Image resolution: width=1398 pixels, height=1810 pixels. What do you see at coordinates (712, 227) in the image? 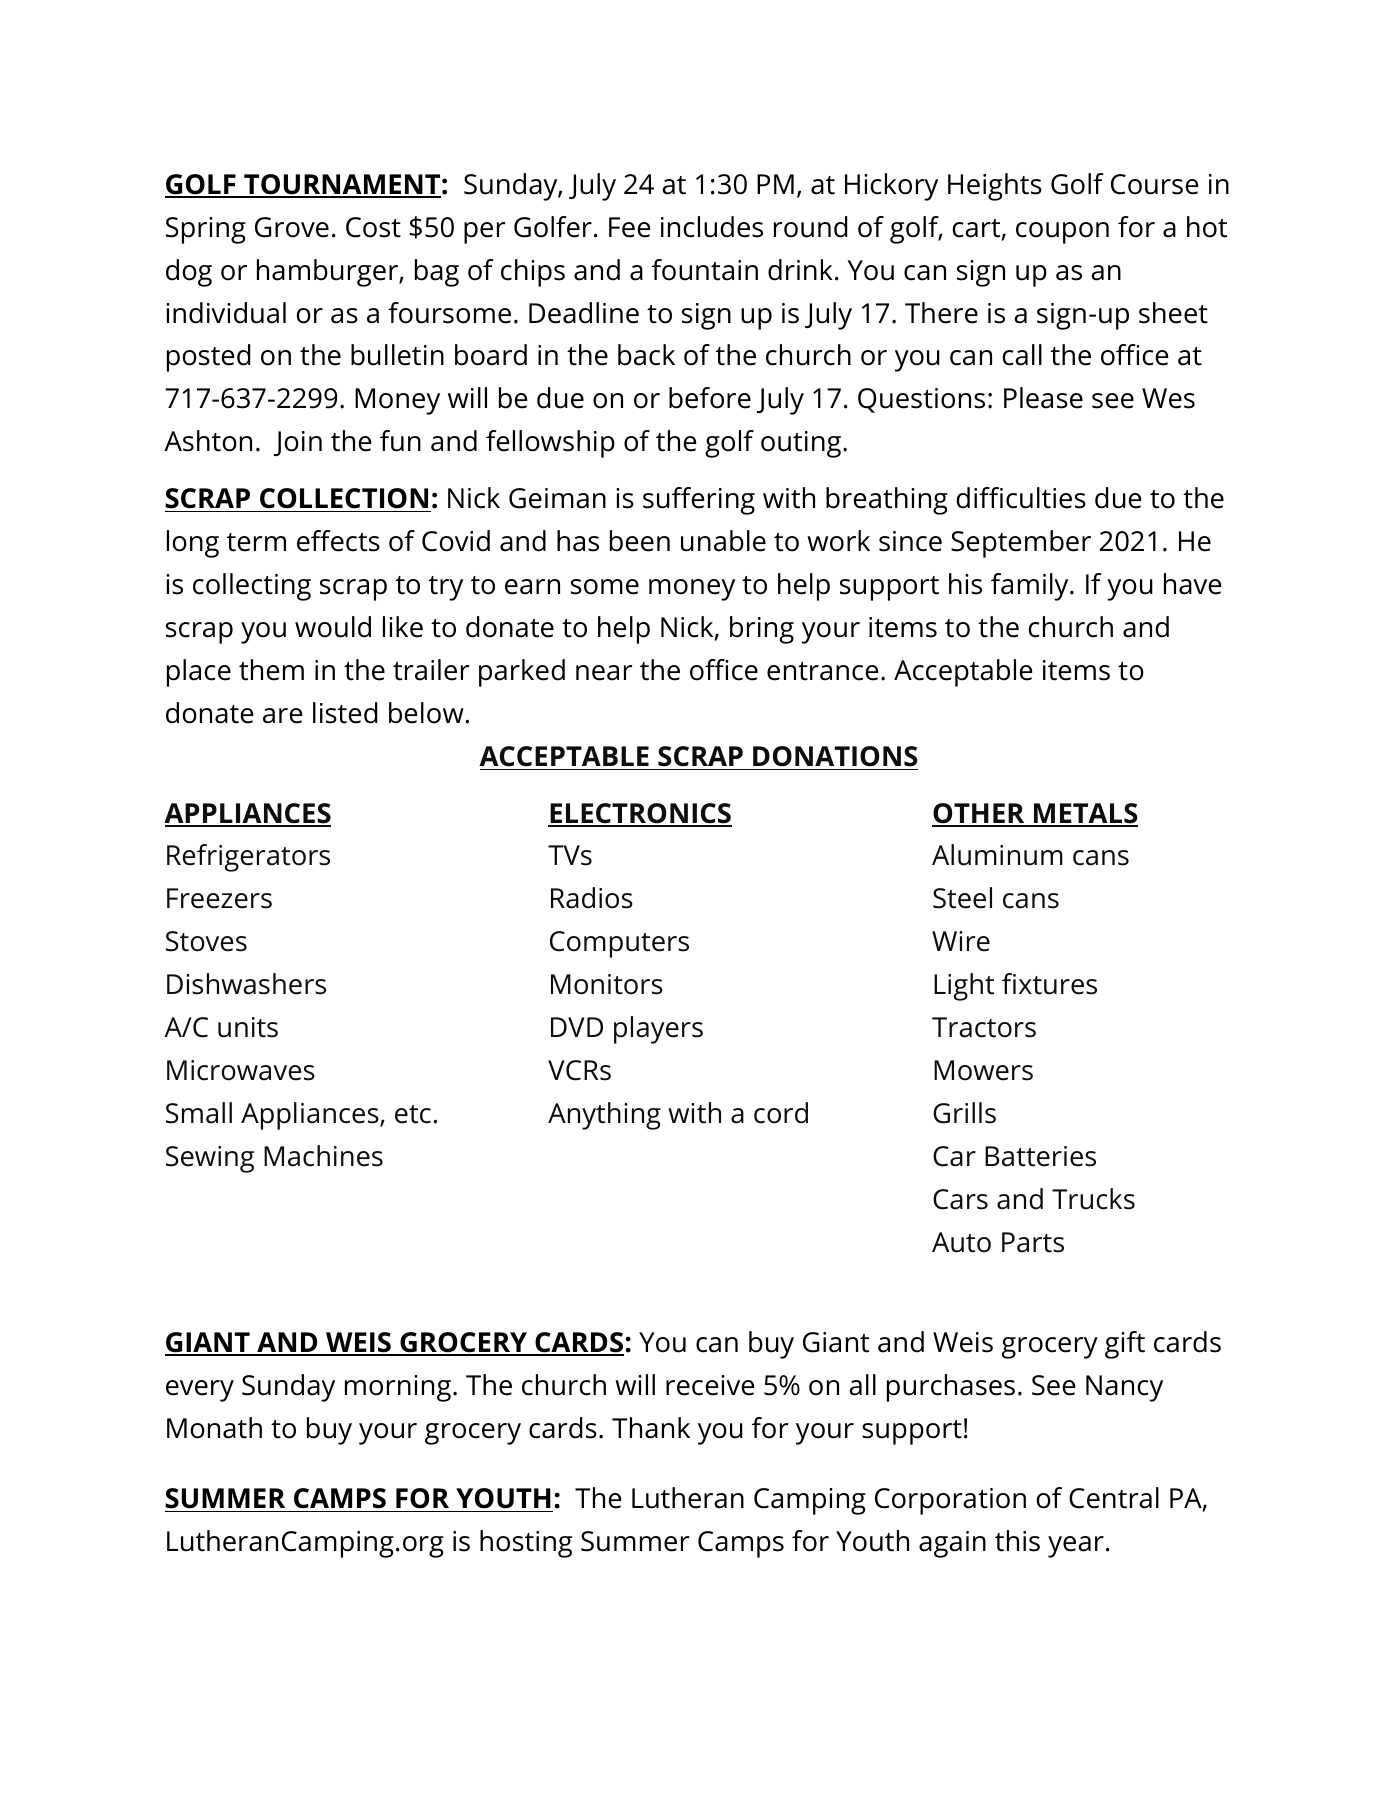
I see `includes` at bounding box center [712, 227].
